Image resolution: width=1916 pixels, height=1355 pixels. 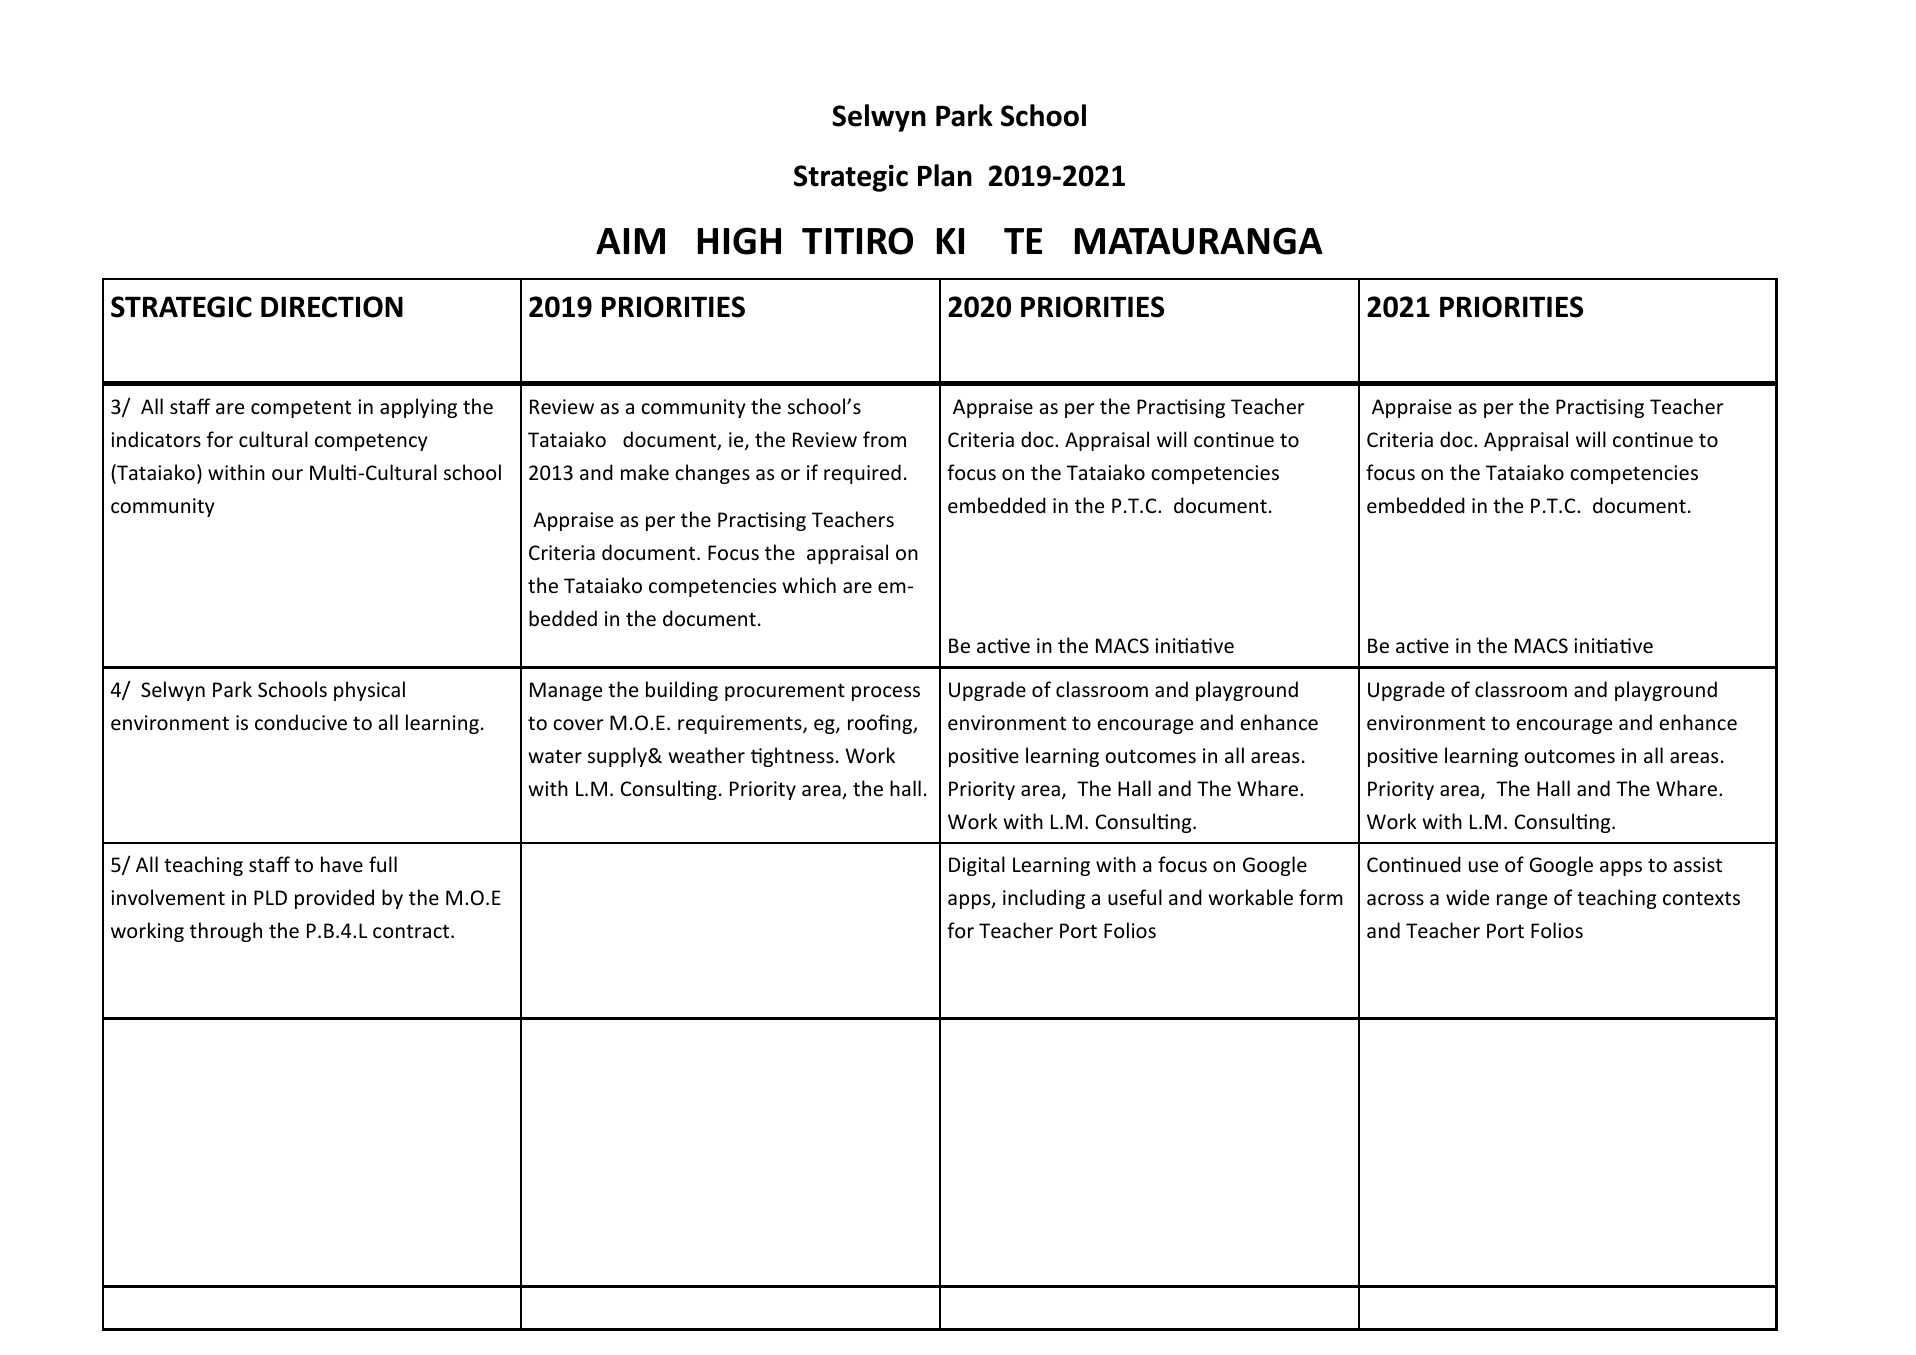 What do you see at coordinates (371, 442) in the page?
I see `competency` at bounding box center [371, 442].
